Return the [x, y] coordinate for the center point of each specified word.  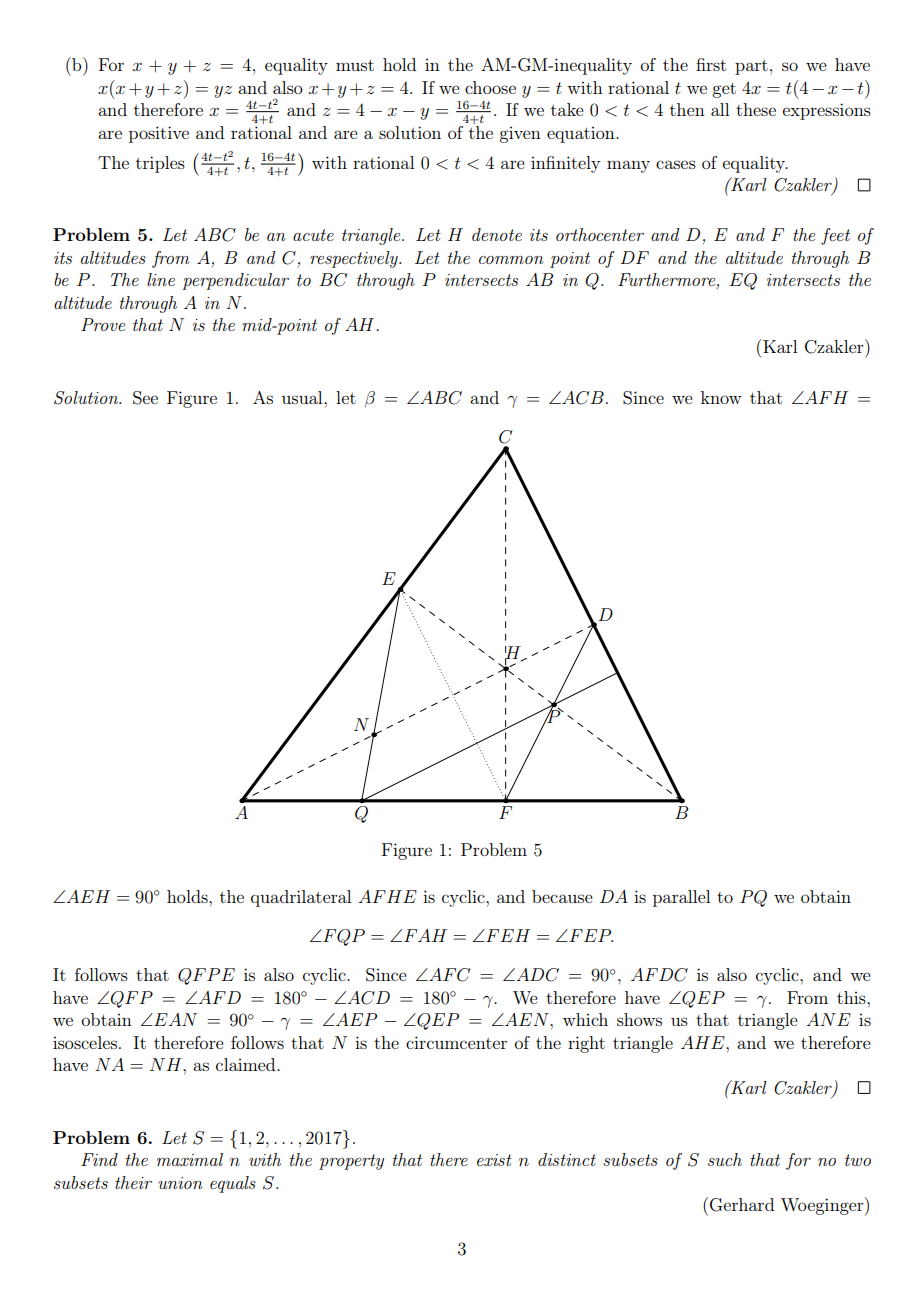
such [725, 1159]
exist [494, 1160]
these [756, 109]
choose [490, 87]
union [180, 1183]
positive [159, 134]
